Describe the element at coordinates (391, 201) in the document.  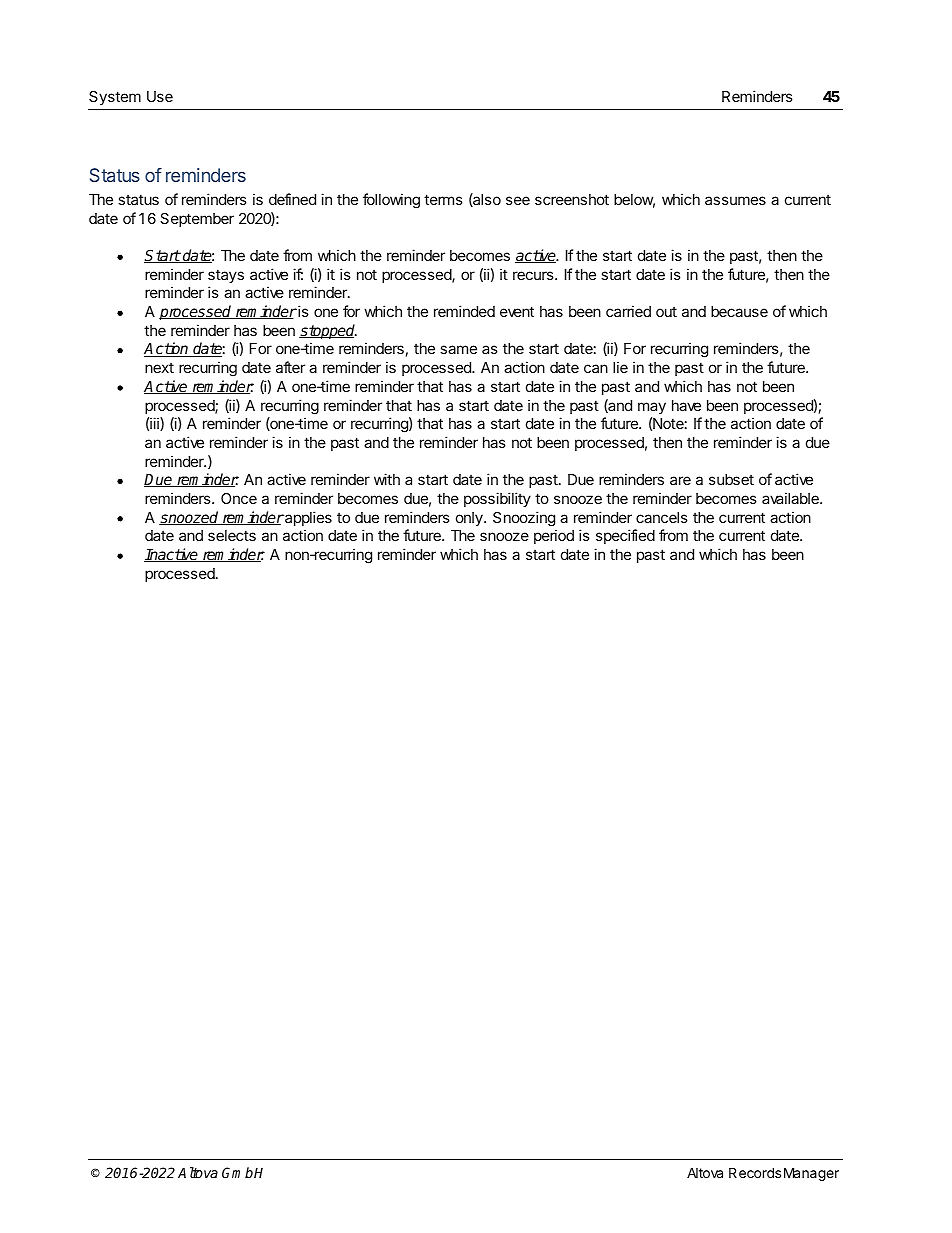
I see `following` at that location.
